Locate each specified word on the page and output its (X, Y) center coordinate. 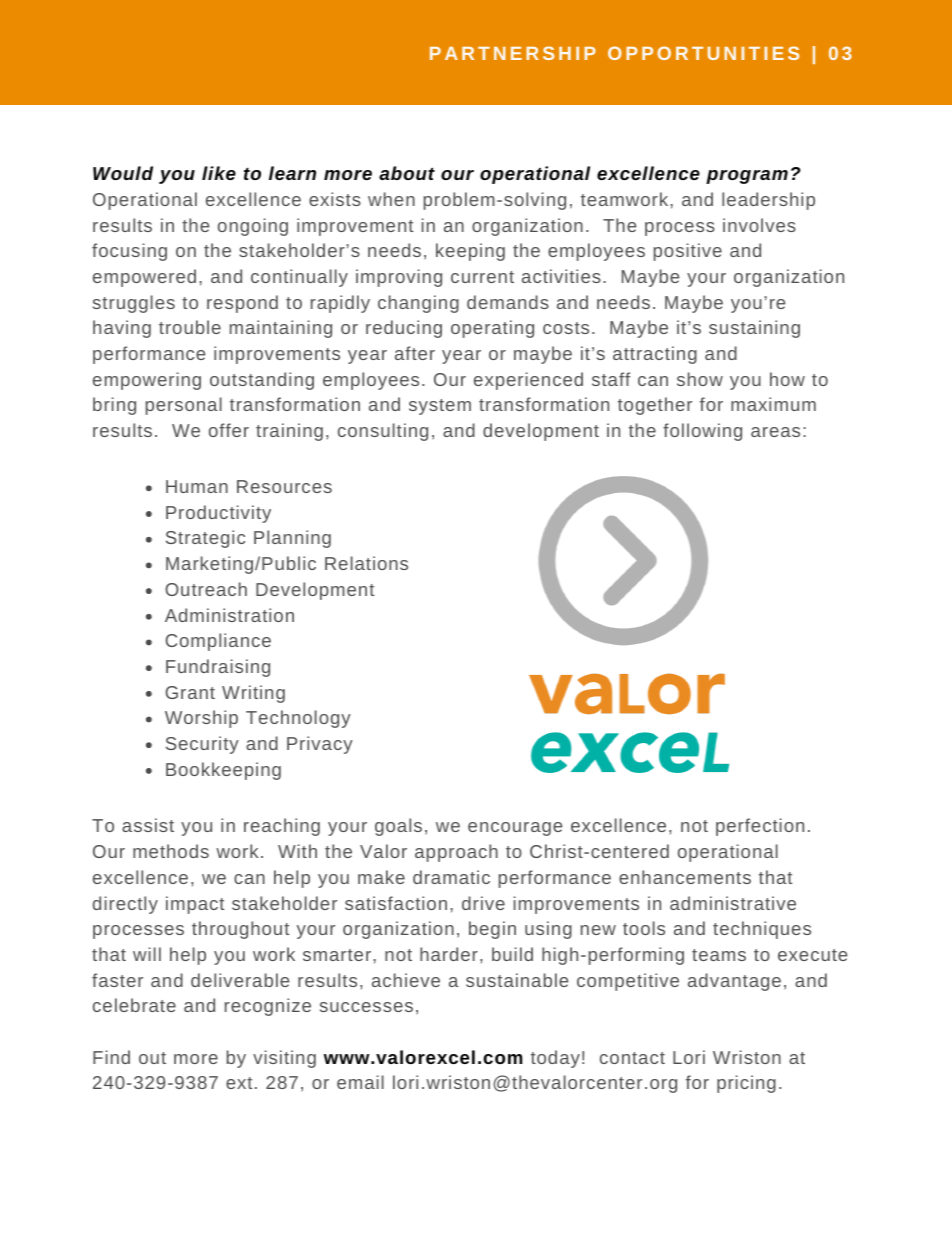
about (407, 173)
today (555, 1059)
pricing (746, 1084)
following (702, 432)
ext (239, 1083)
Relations (366, 563)
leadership (768, 201)
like (219, 173)
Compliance (218, 642)
